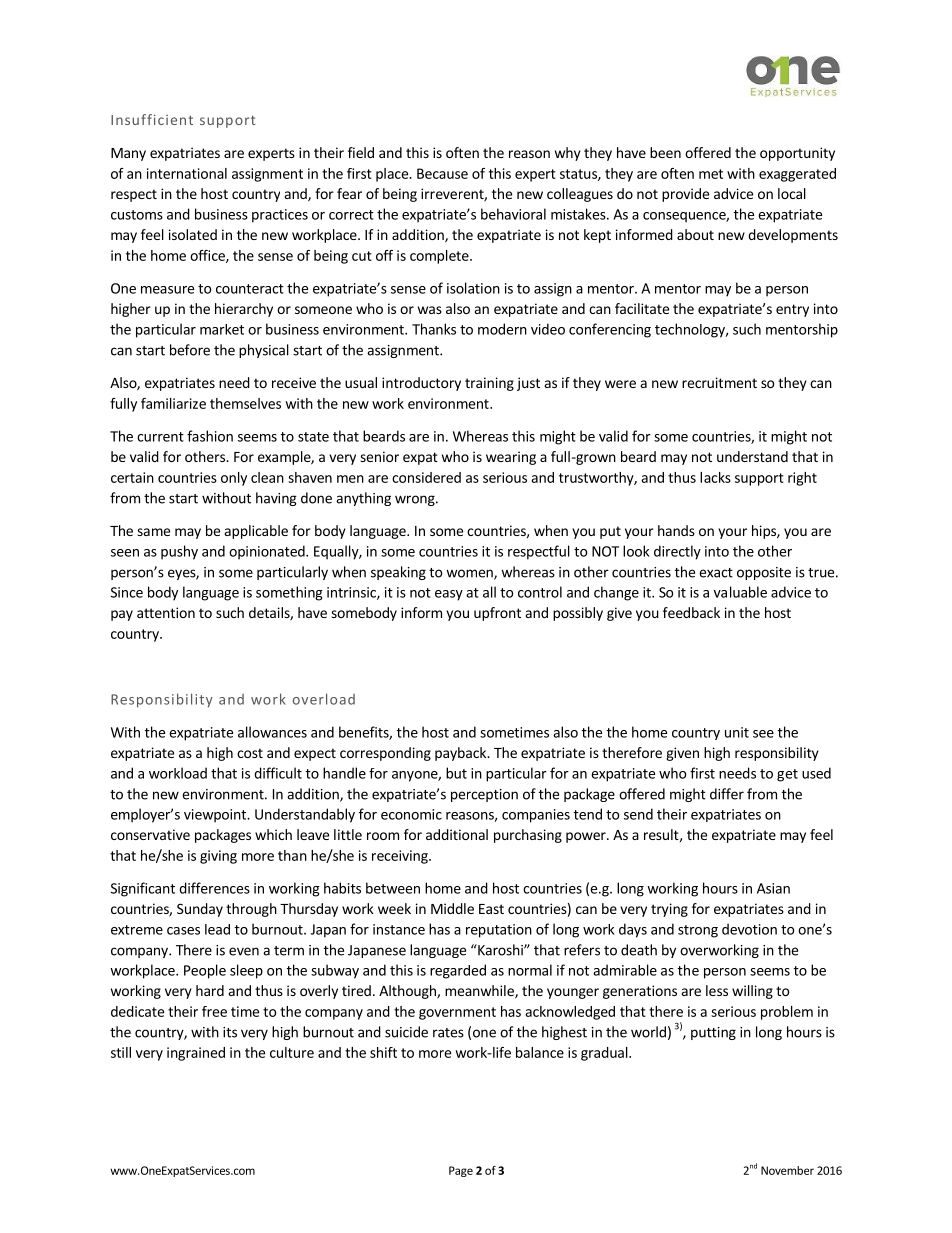 The image size is (952, 1233). What do you see at coordinates (166, 612) in the image?
I see `attention` at bounding box center [166, 612].
